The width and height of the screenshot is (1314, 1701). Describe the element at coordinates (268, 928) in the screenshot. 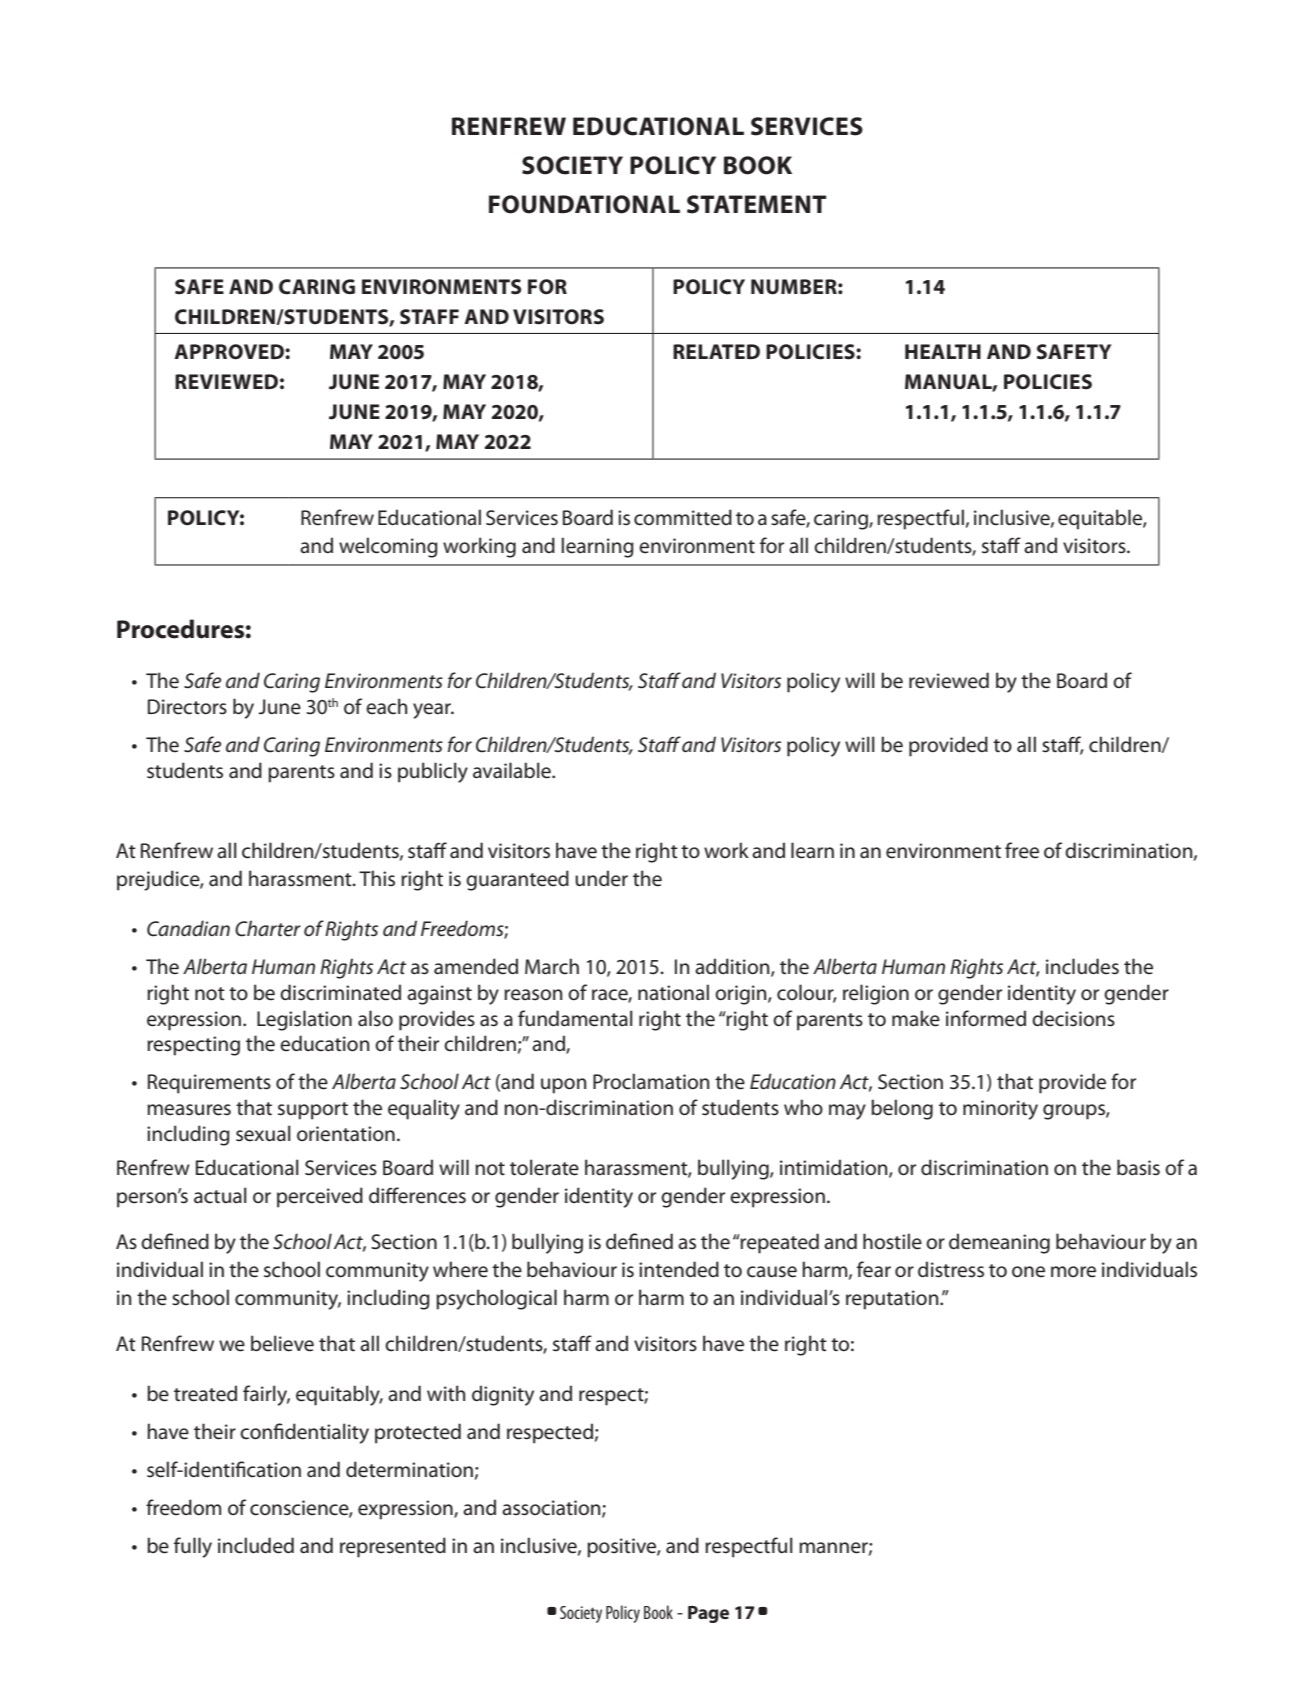

I see `Charter` at that location.
